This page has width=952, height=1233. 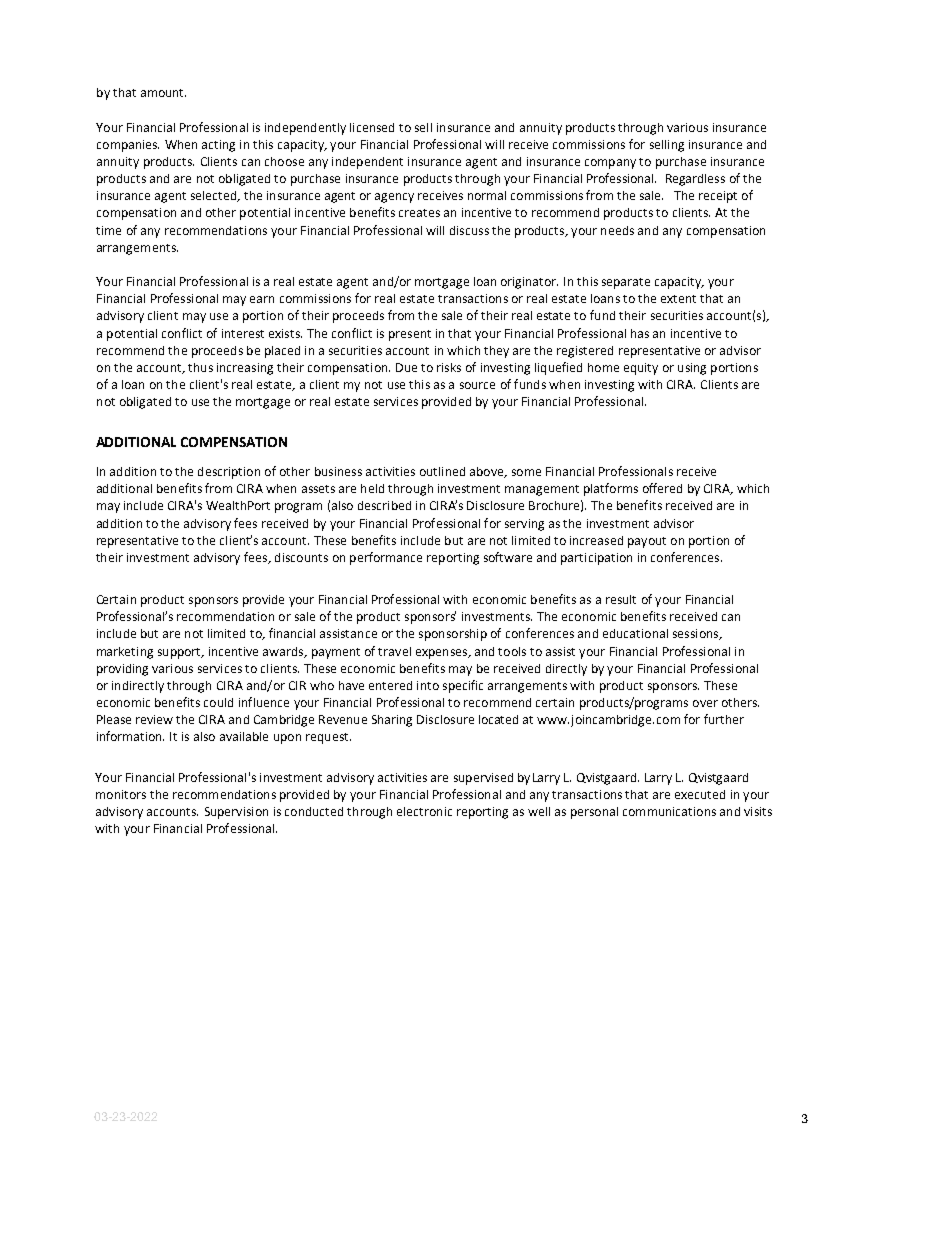 I want to click on description, so click(x=229, y=473).
